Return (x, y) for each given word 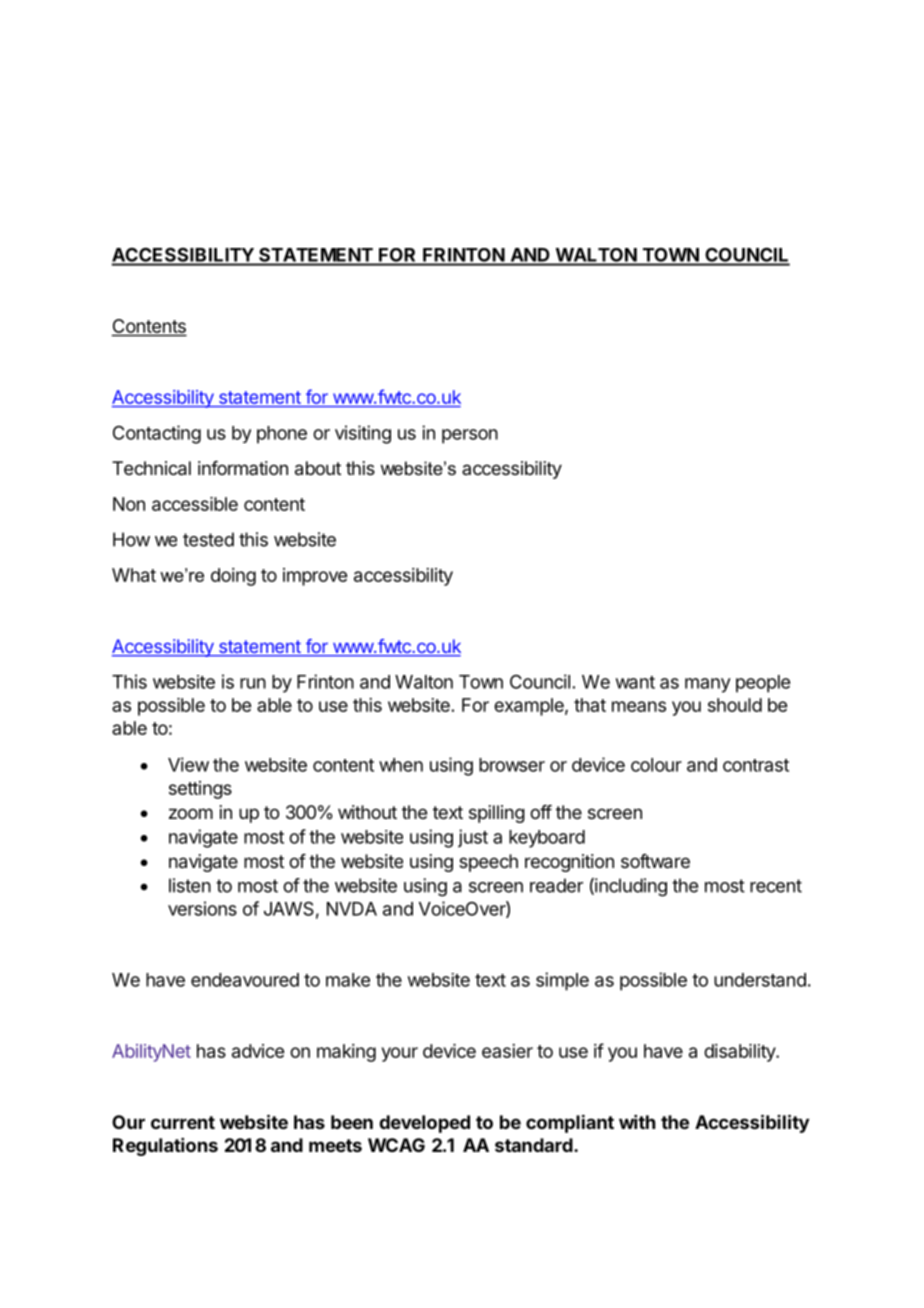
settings (200, 790)
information (243, 468)
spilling (497, 814)
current (183, 1122)
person (470, 436)
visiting (363, 434)
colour (656, 765)
